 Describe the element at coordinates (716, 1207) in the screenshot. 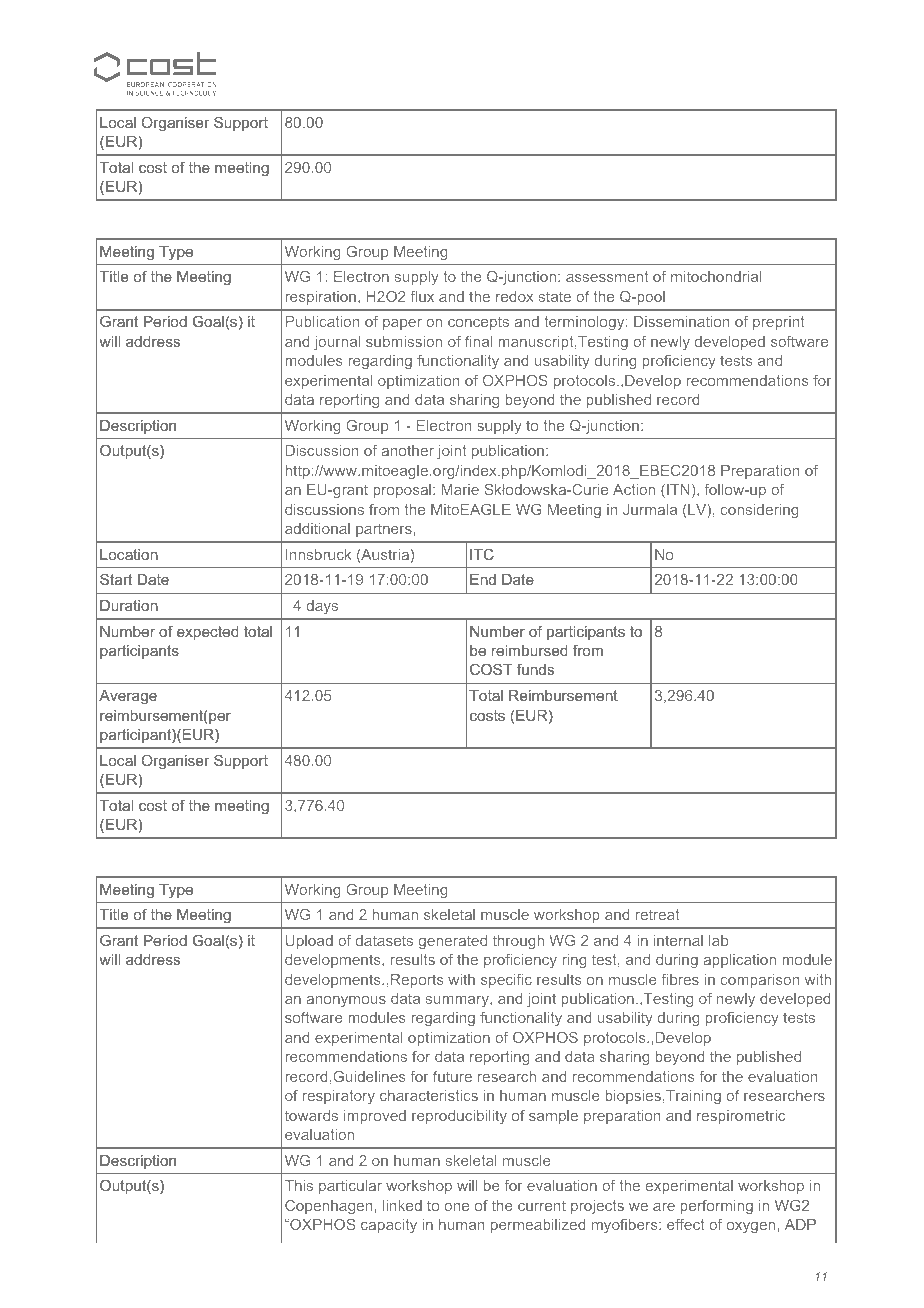

I see `performing` at that location.
